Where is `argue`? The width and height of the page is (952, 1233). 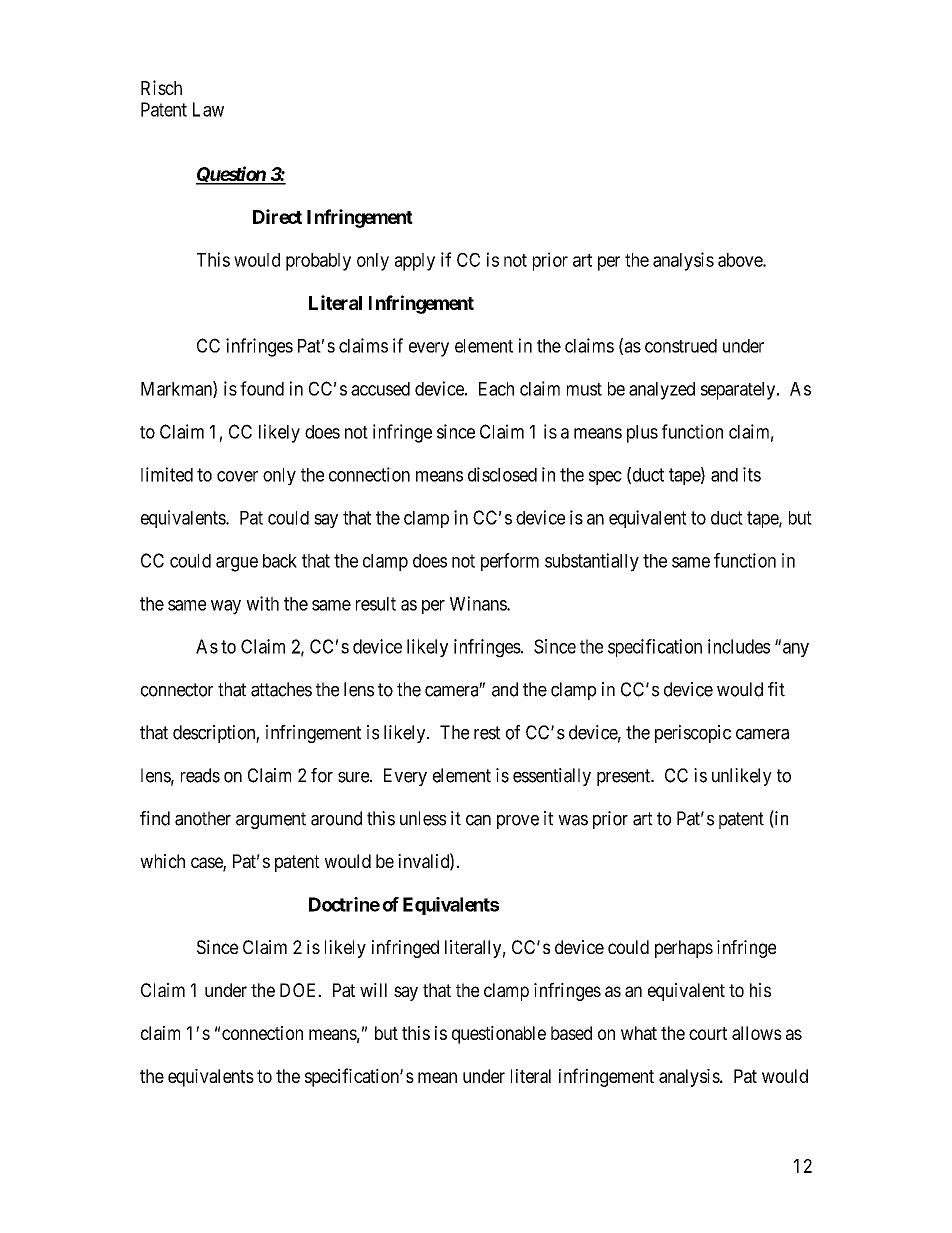 argue is located at coordinates (237, 564).
